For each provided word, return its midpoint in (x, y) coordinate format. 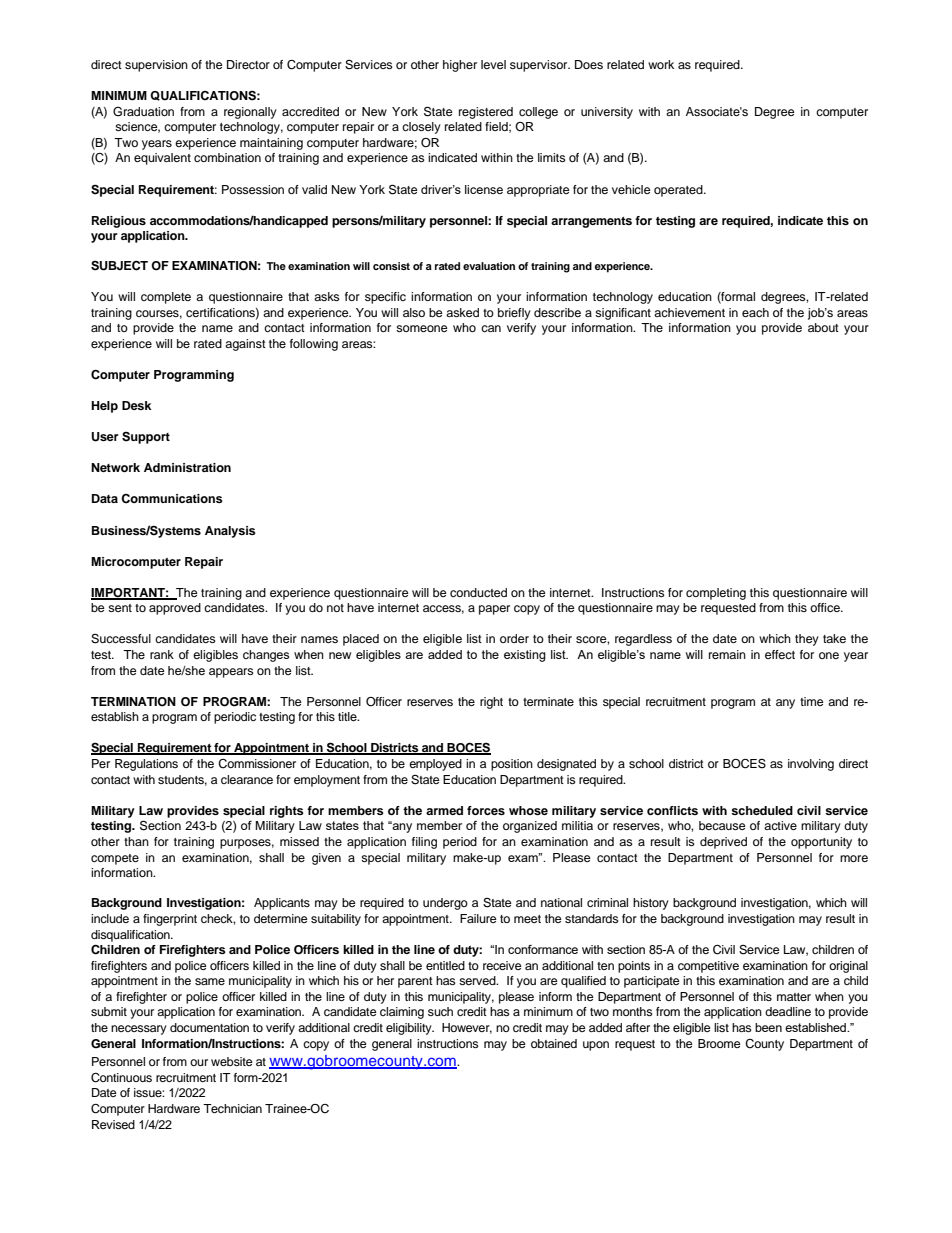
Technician (232, 1108)
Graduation (143, 112)
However (467, 1028)
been (768, 1027)
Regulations (146, 765)
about (823, 327)
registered (486, 113)
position (512, 765)
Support (146, 438)
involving (811, 765)
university (607, 113)
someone (422, 328)
